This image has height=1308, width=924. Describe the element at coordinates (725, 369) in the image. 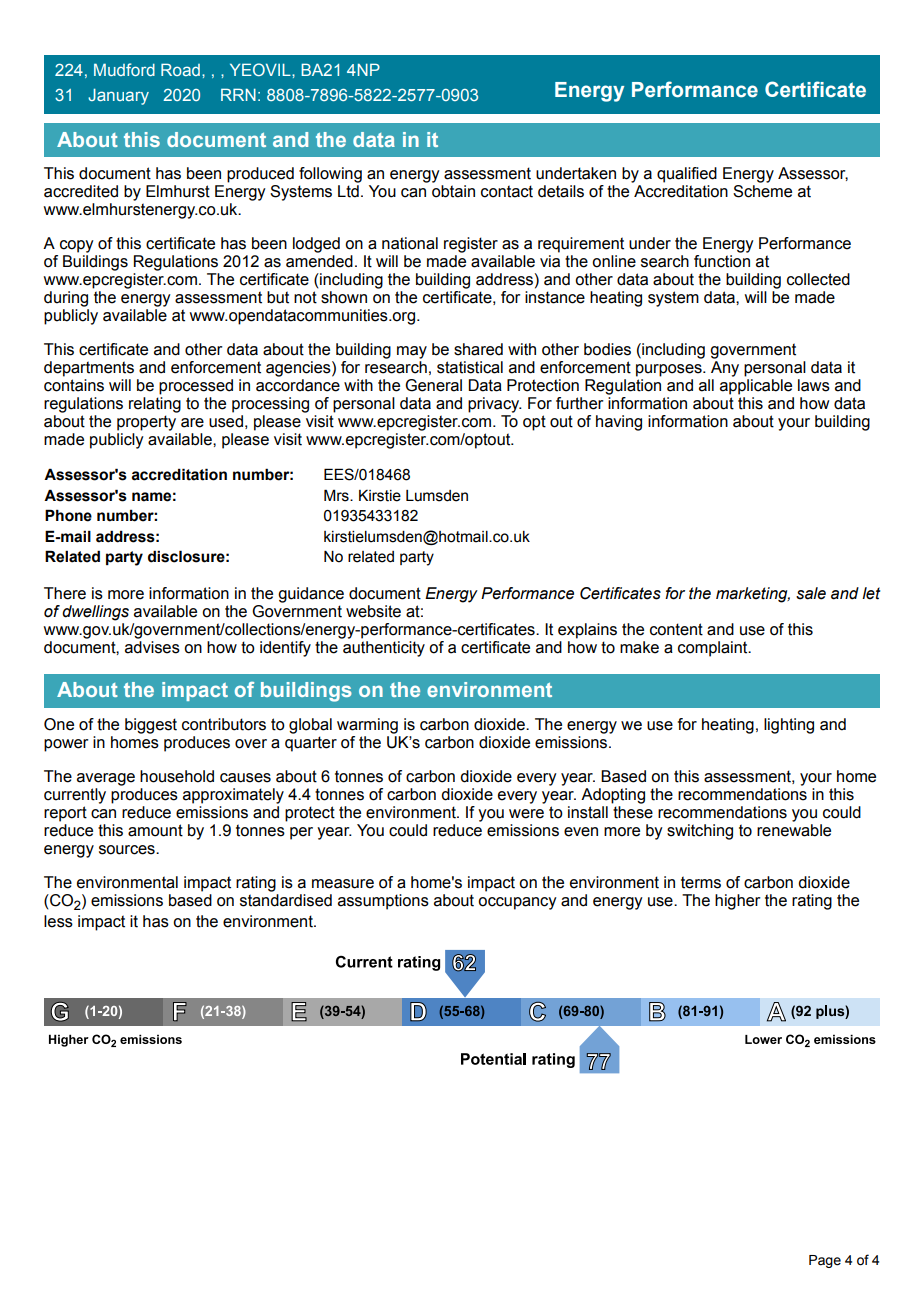

I see `Any` at that location.
